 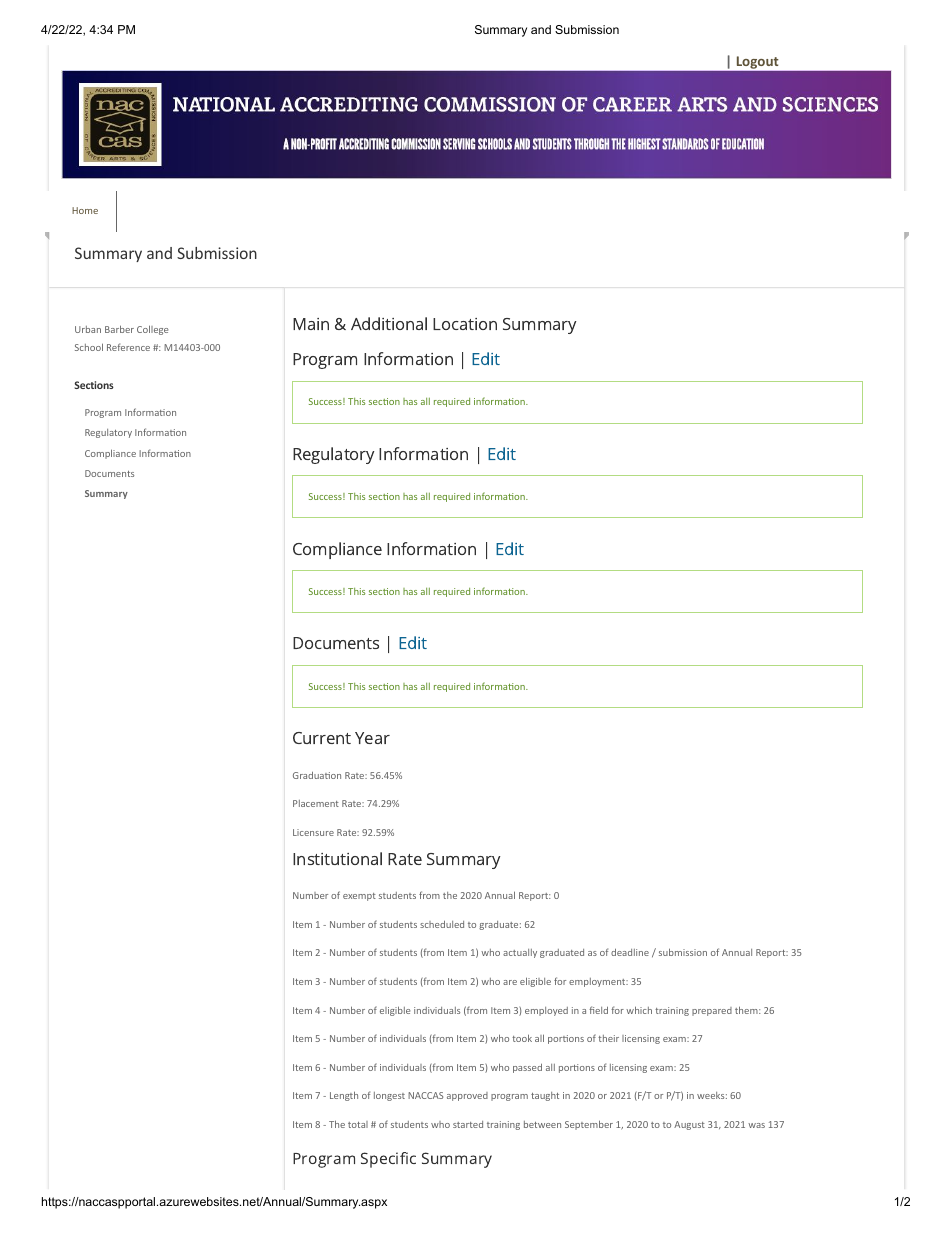 I want to click on Location, so click(x=465, y=324).
